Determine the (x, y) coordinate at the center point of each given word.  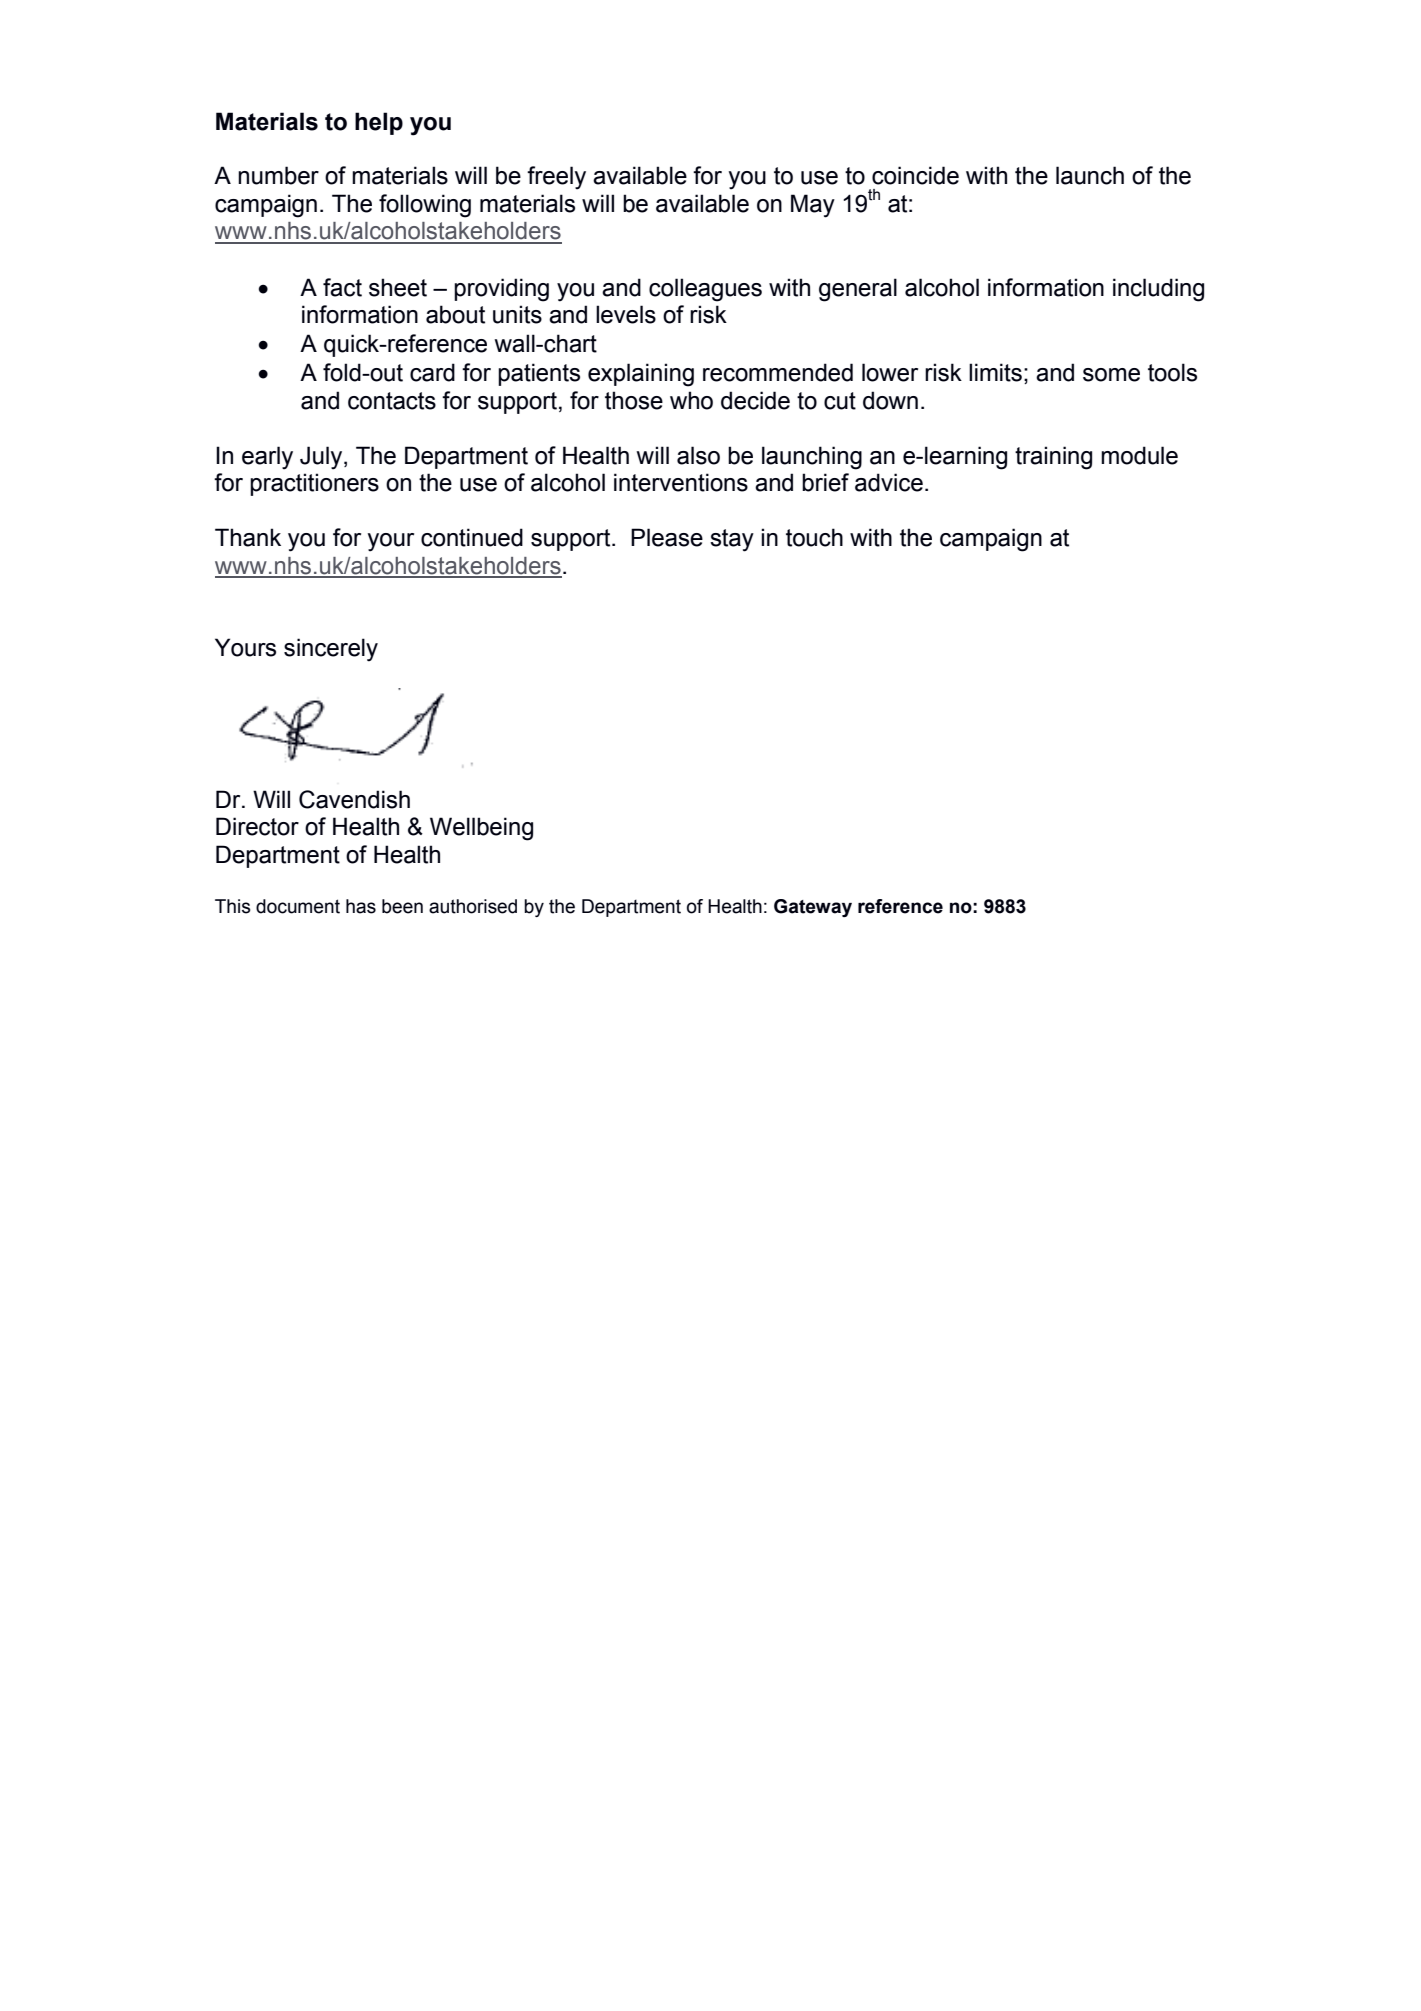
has (361, 906)
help (379, 123)
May (813, 206)
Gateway (813, 908)
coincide (915, 175)
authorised (473, 906)
